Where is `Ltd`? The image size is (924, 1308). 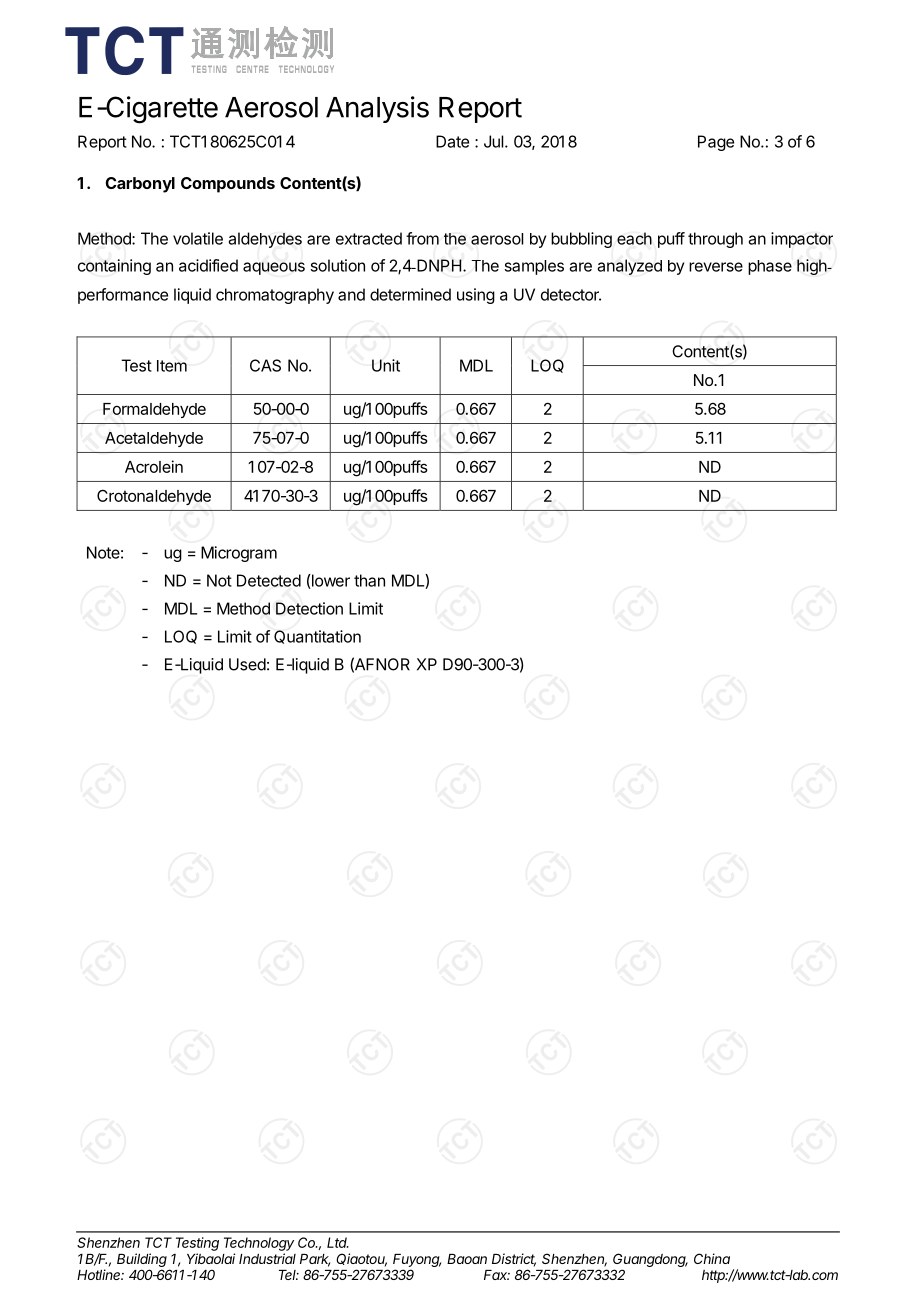 Ltd is located at coordinates (338, 1242).
